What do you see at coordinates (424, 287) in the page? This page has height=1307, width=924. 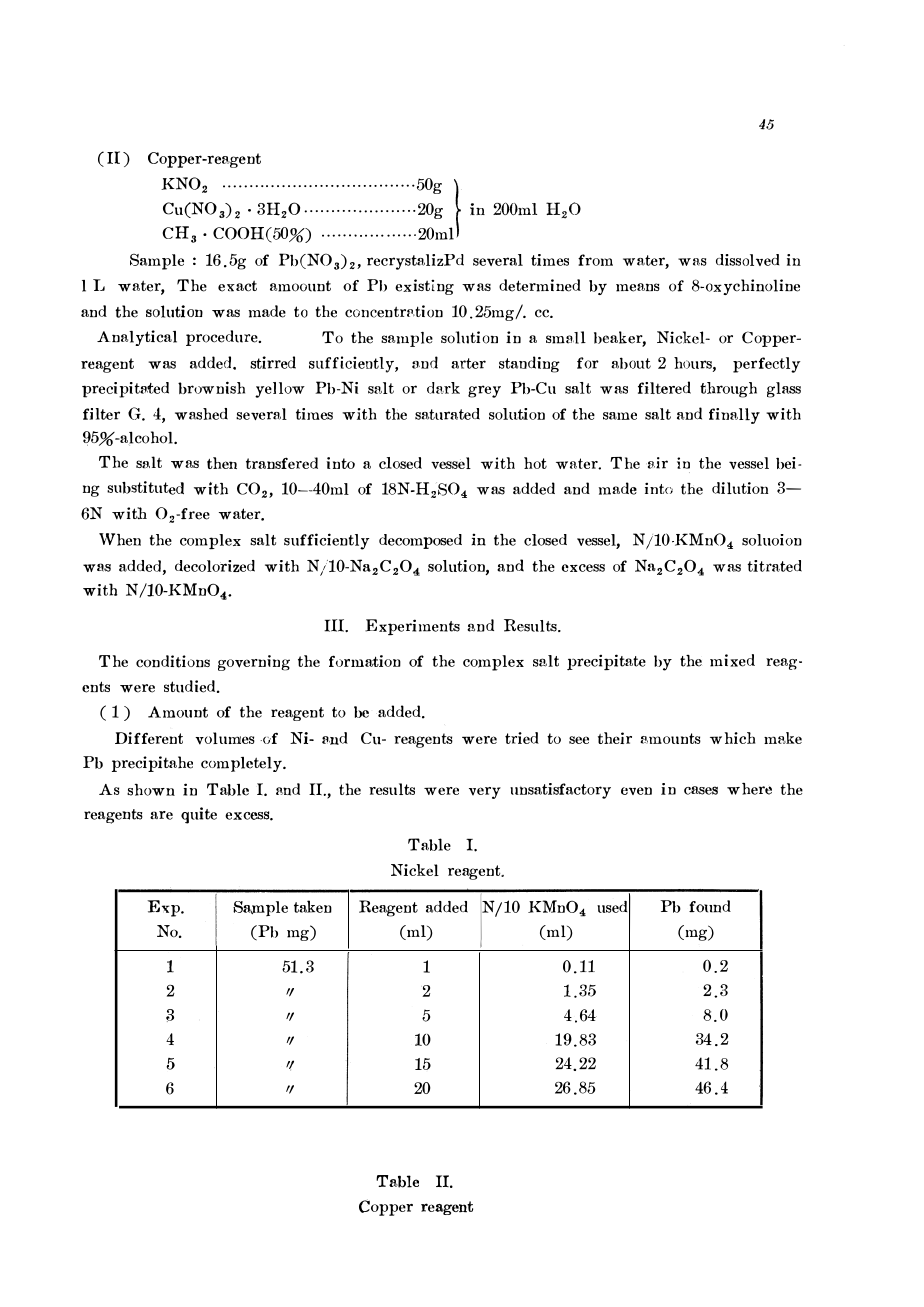 I see `existing` at bounding box center [424, 287].
